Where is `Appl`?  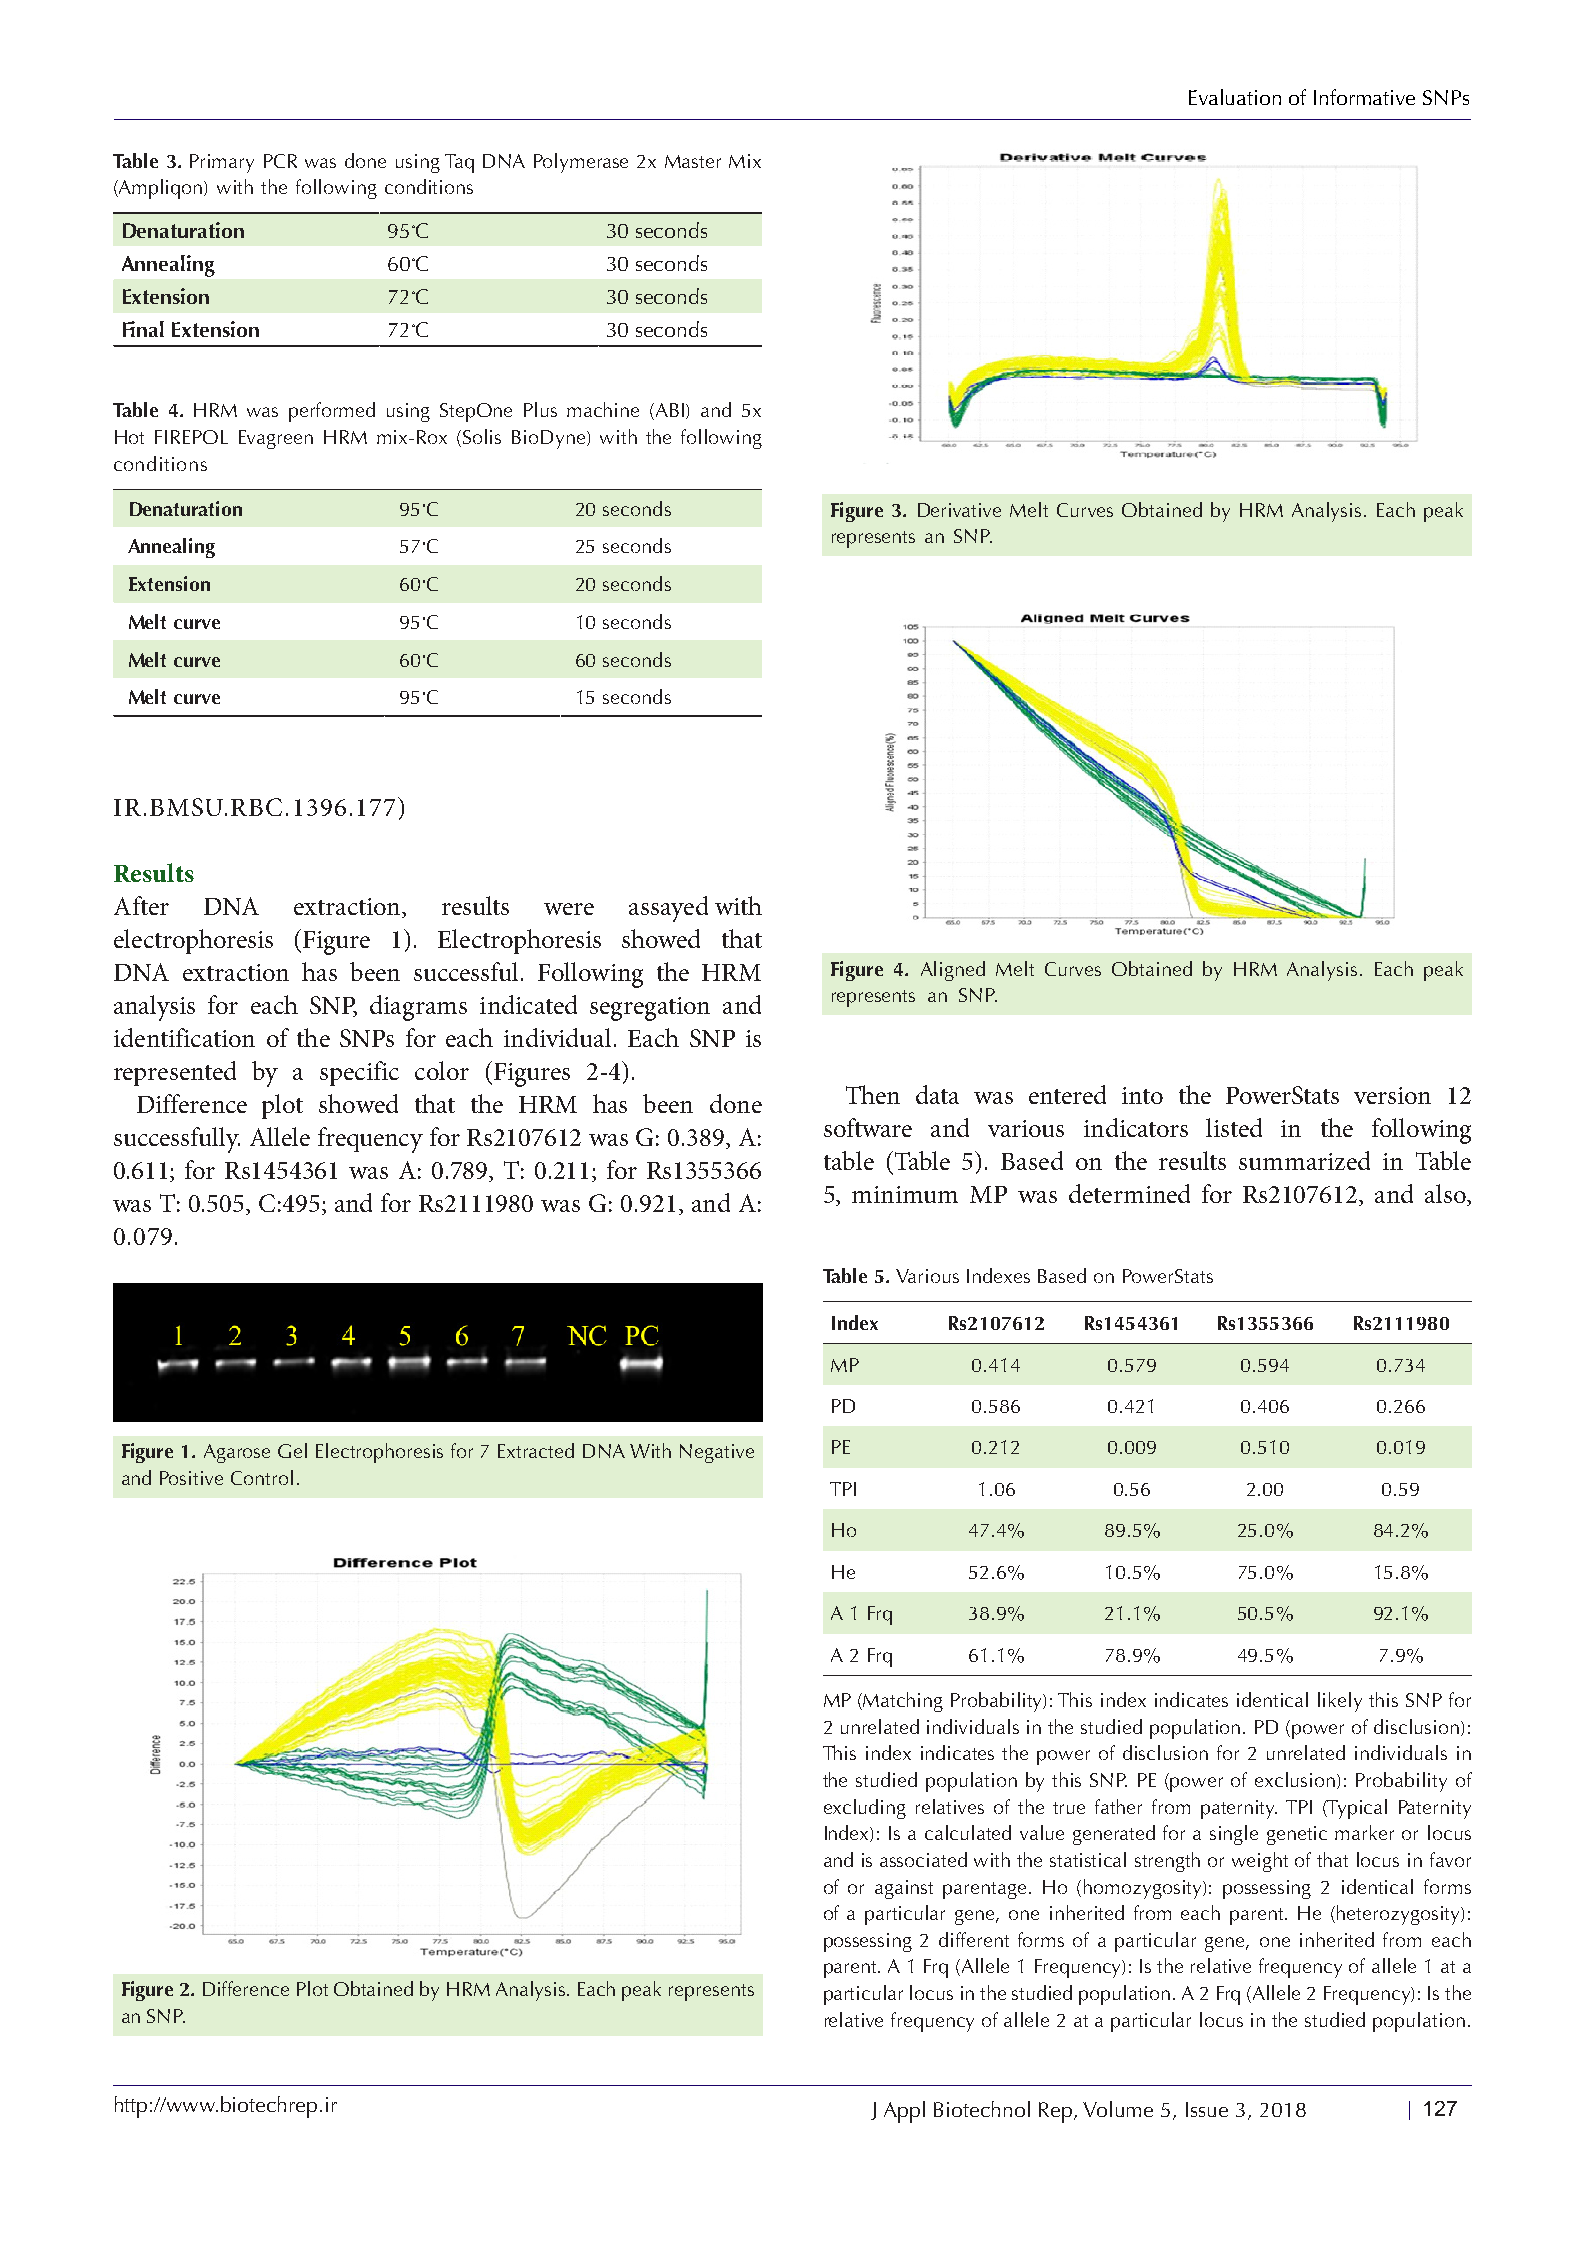
Appl is located at coordinates (904, 2112).
